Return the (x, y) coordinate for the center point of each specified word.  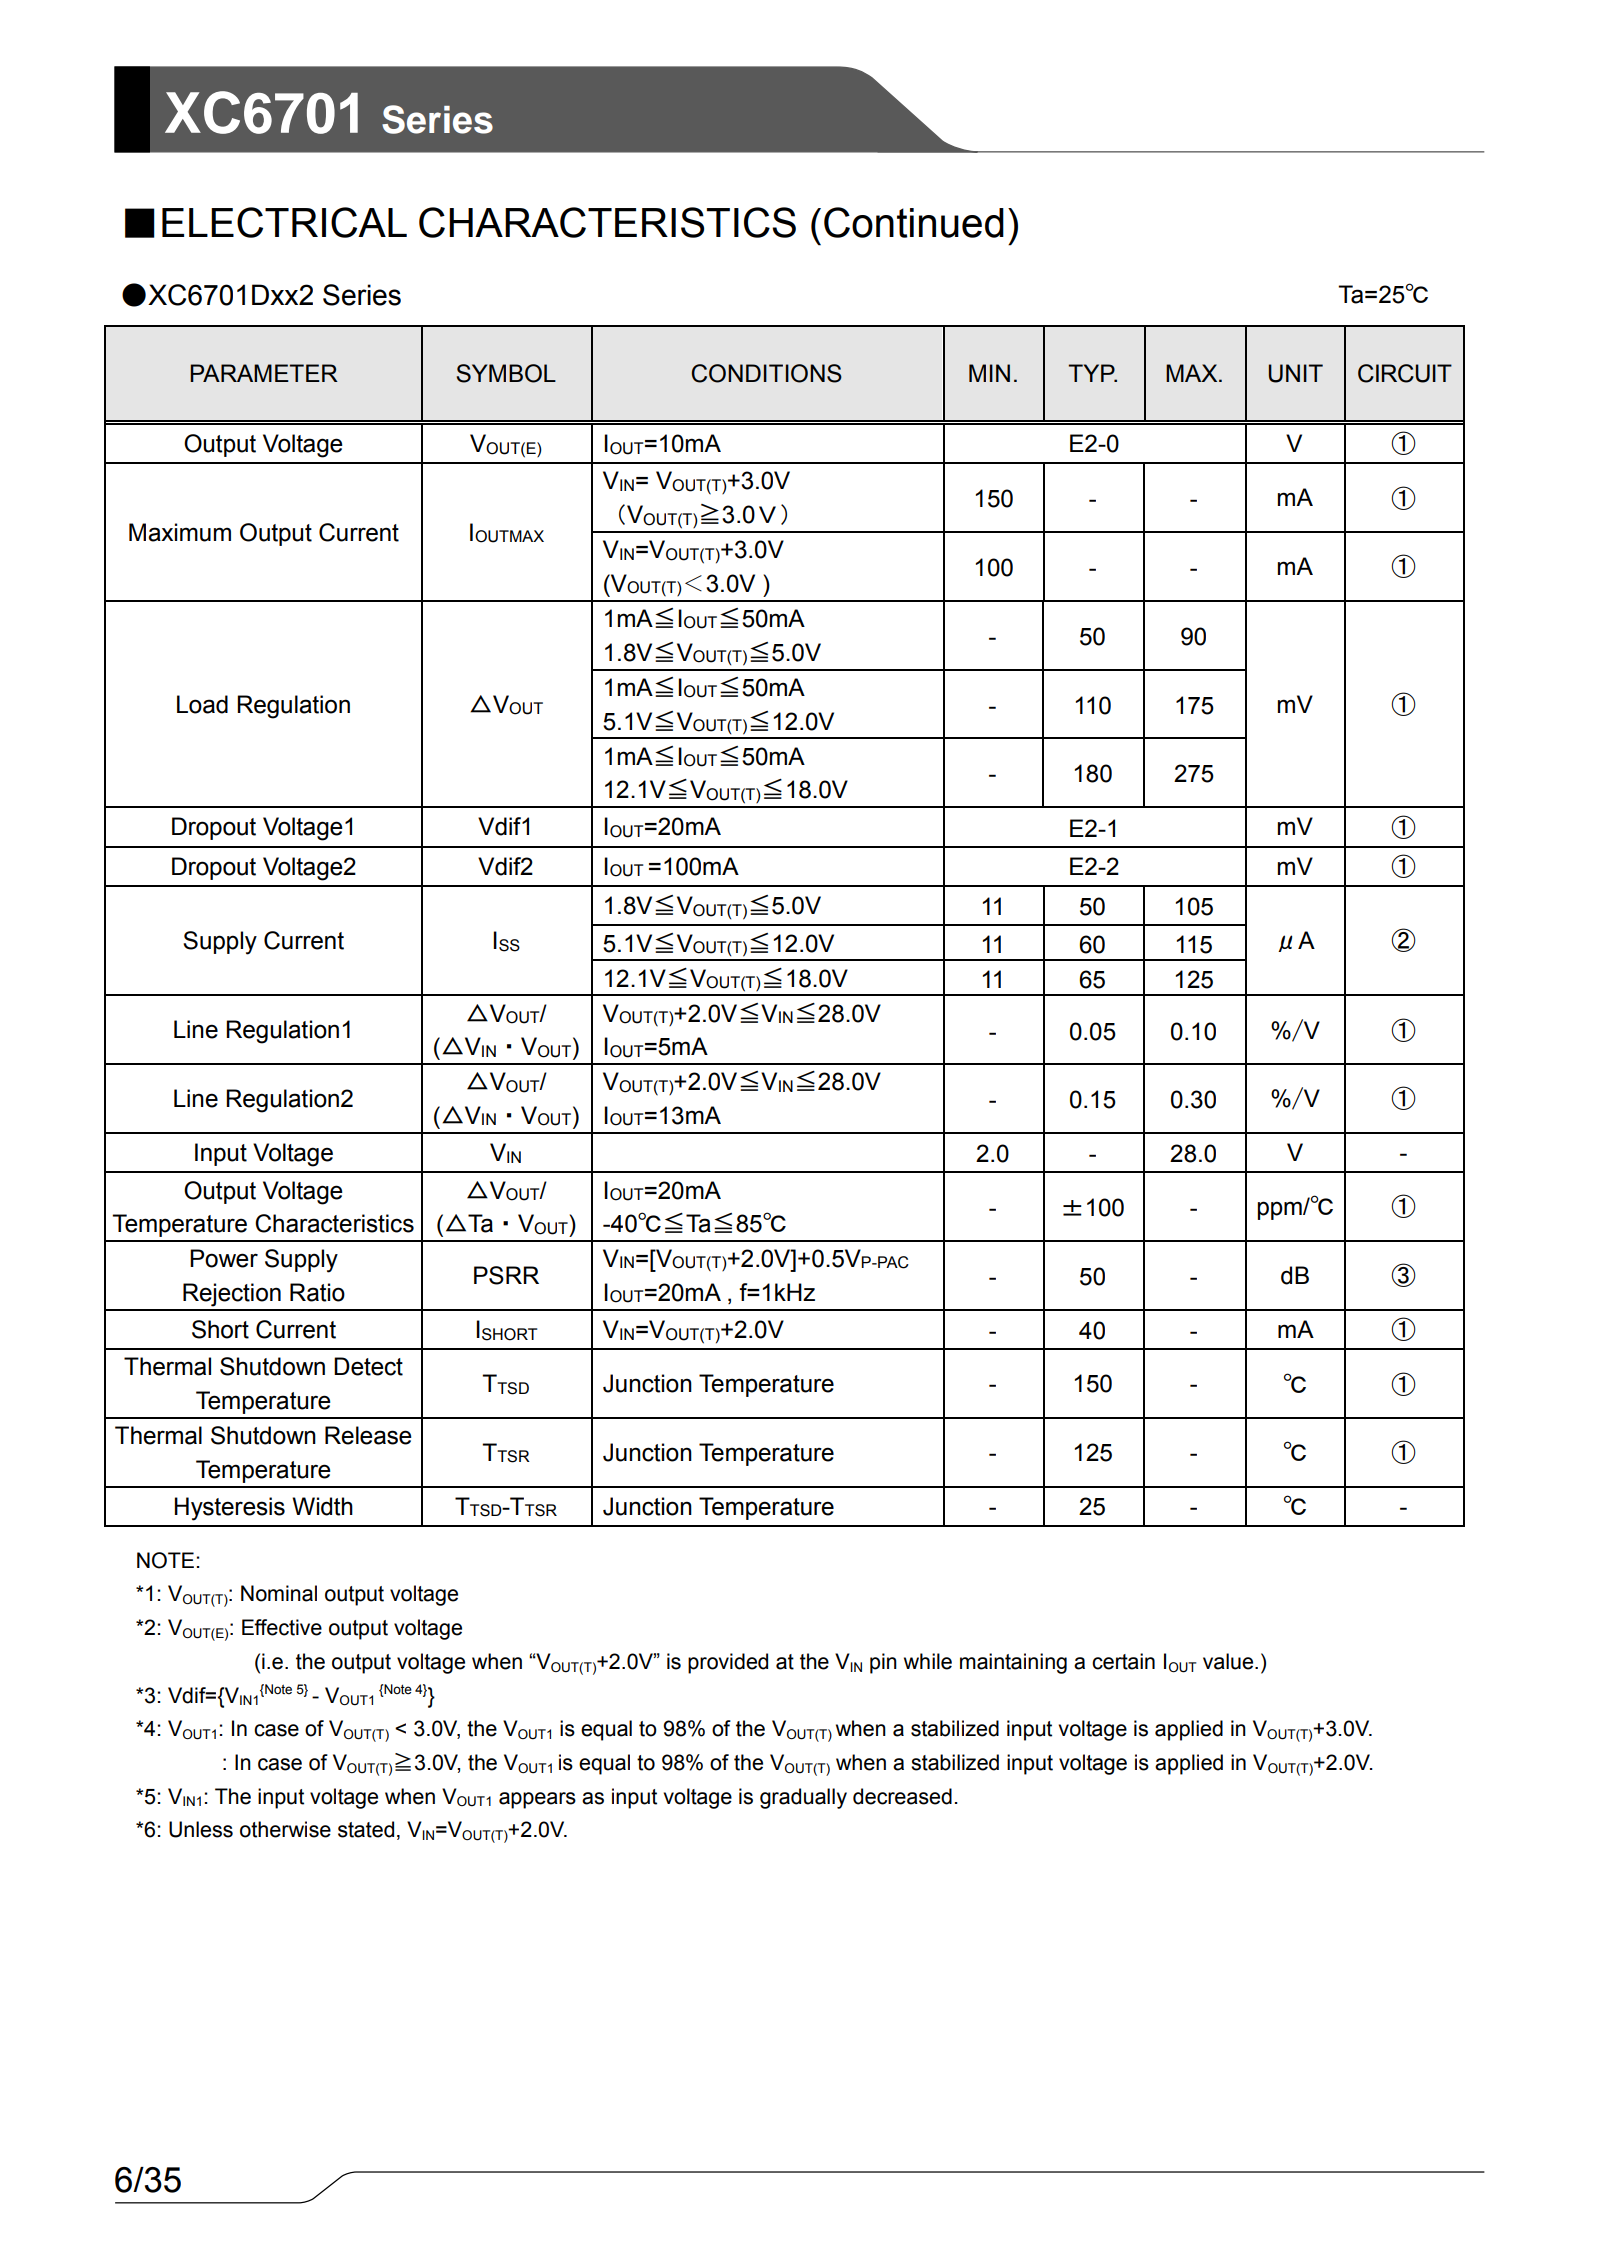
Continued (914, 222)
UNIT (1296, 373)
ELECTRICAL (284, 222)
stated (366, 1829)
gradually (803, 1798)
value (1229, 1661)
